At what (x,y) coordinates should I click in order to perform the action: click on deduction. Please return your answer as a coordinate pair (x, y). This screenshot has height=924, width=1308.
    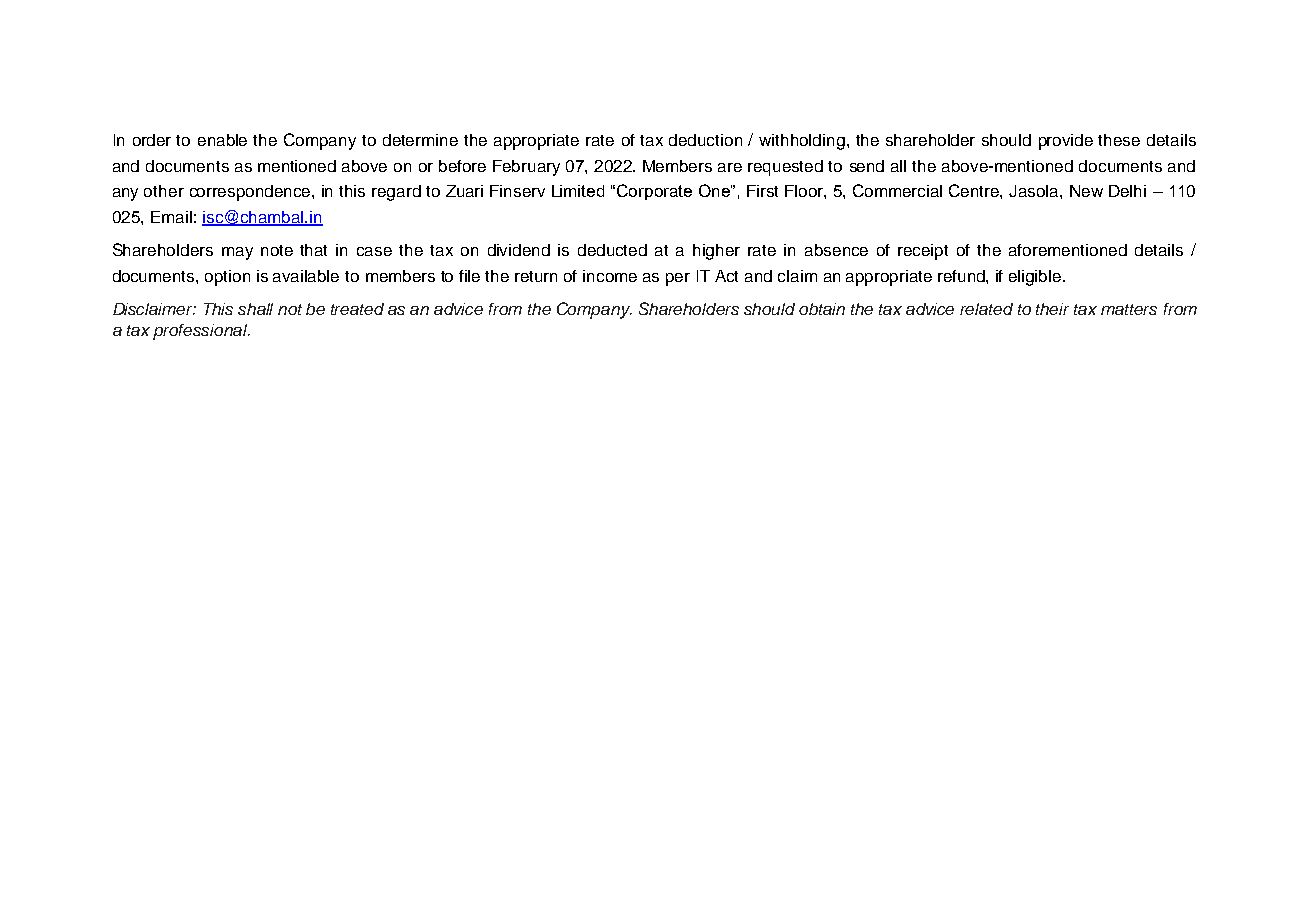
    Looking at the image, I should click on (705, 140).
